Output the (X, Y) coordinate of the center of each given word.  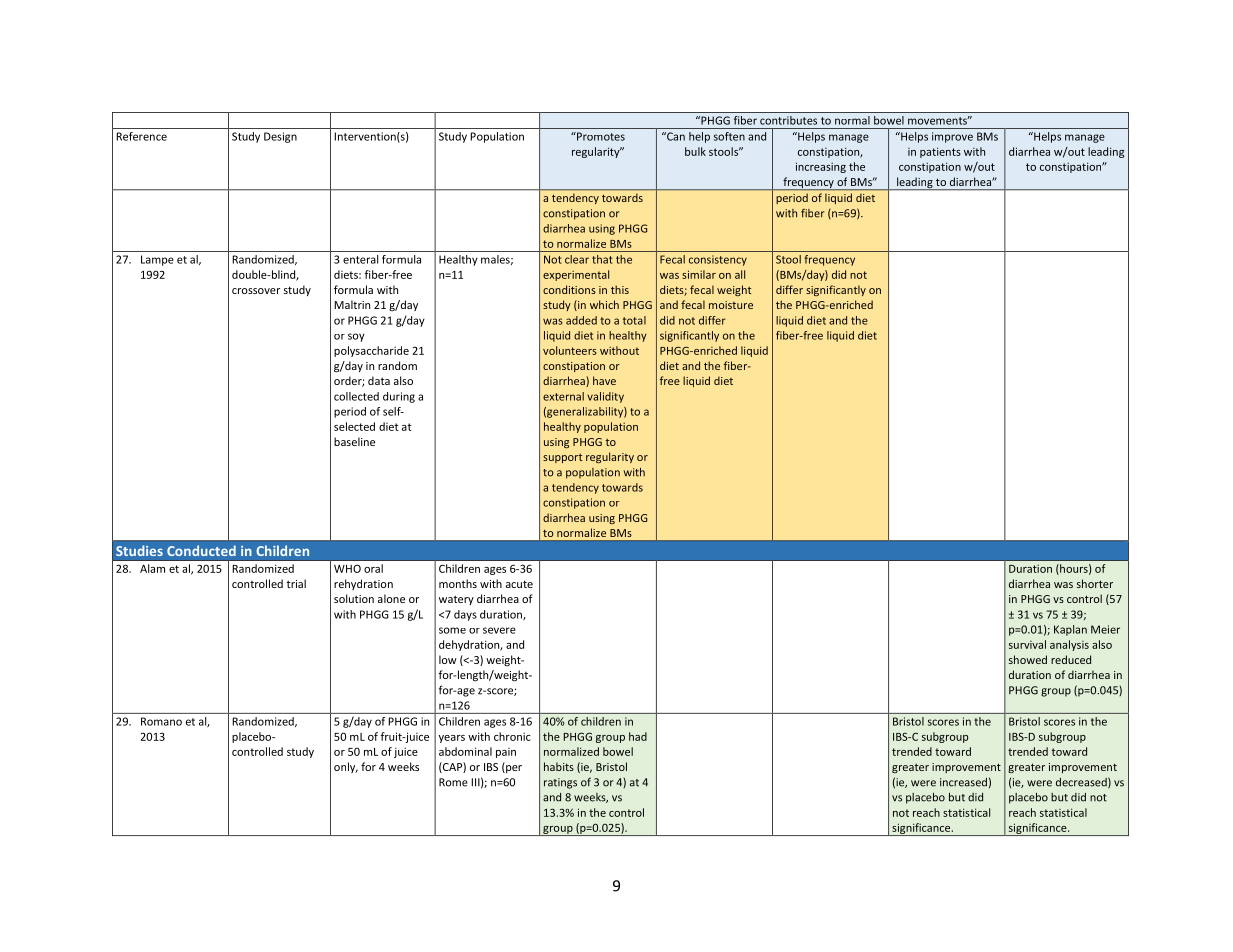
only (346, 767)
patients (940, 152)
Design (280, 137)
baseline (354, 441)
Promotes (600, 136)
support (562, 458)
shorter (1095, 583)
